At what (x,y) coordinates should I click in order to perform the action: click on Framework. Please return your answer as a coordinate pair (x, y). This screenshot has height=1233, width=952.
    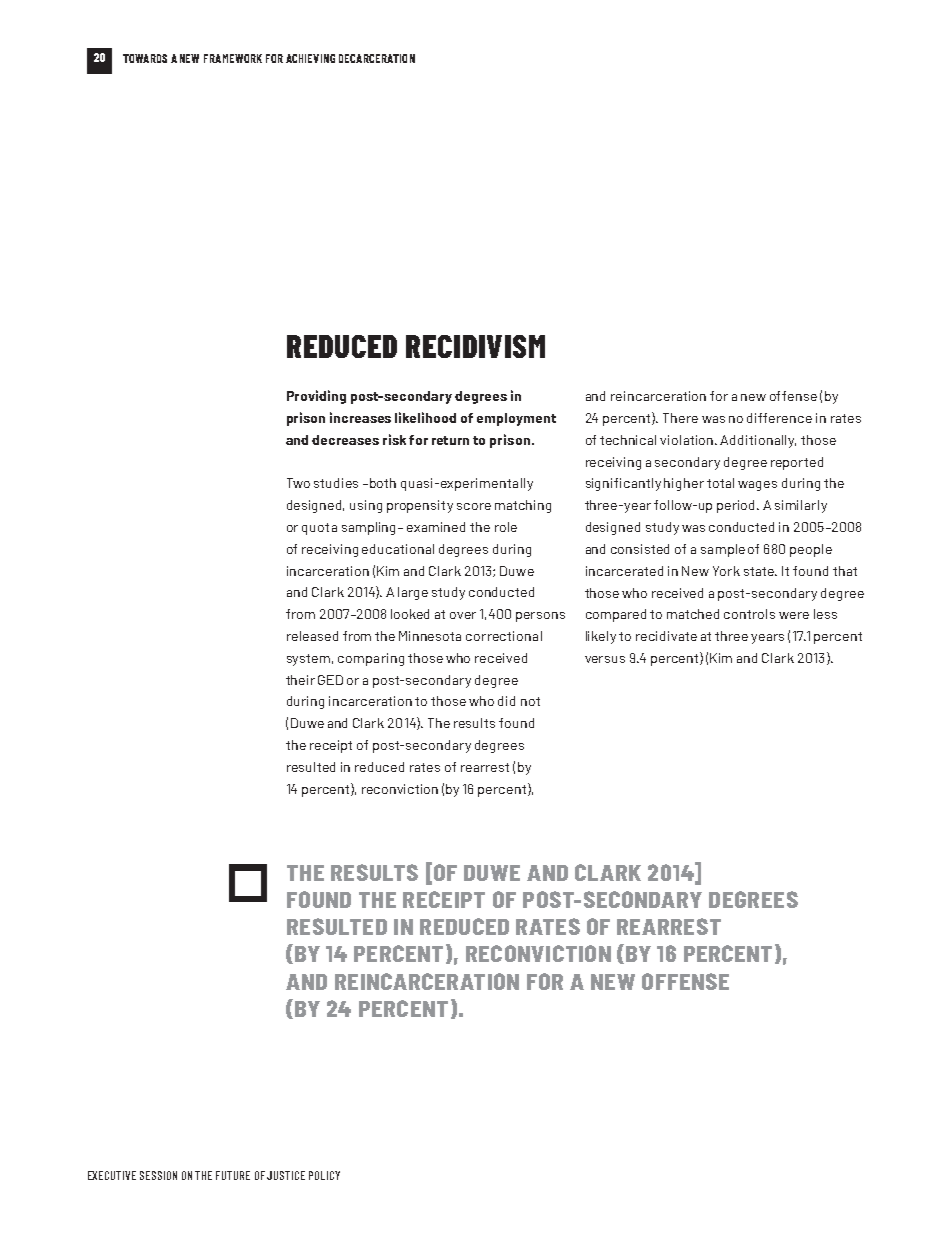
    Looking at the image, I should click on (233, 58).
